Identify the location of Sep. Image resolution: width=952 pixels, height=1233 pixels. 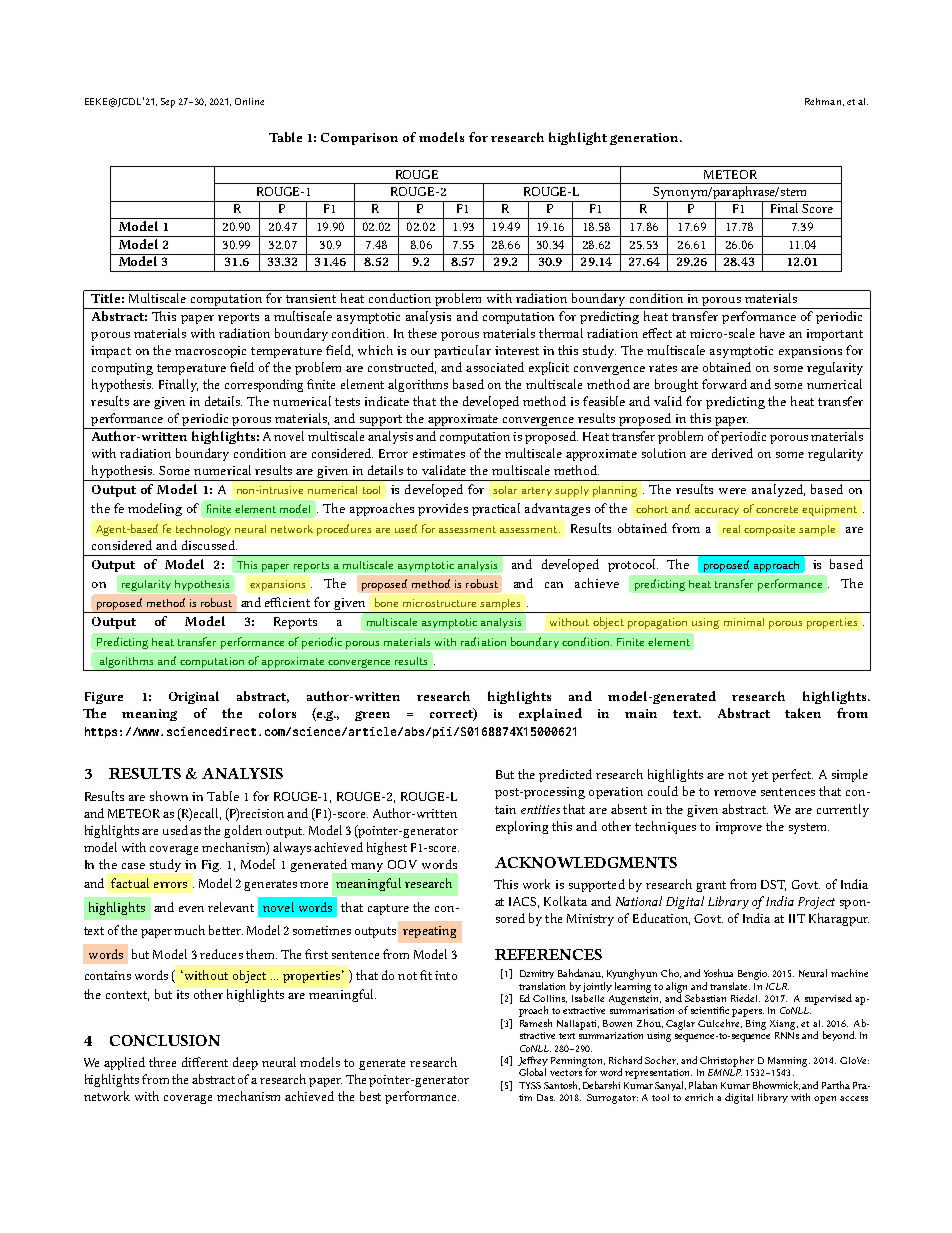
(168, 103).
